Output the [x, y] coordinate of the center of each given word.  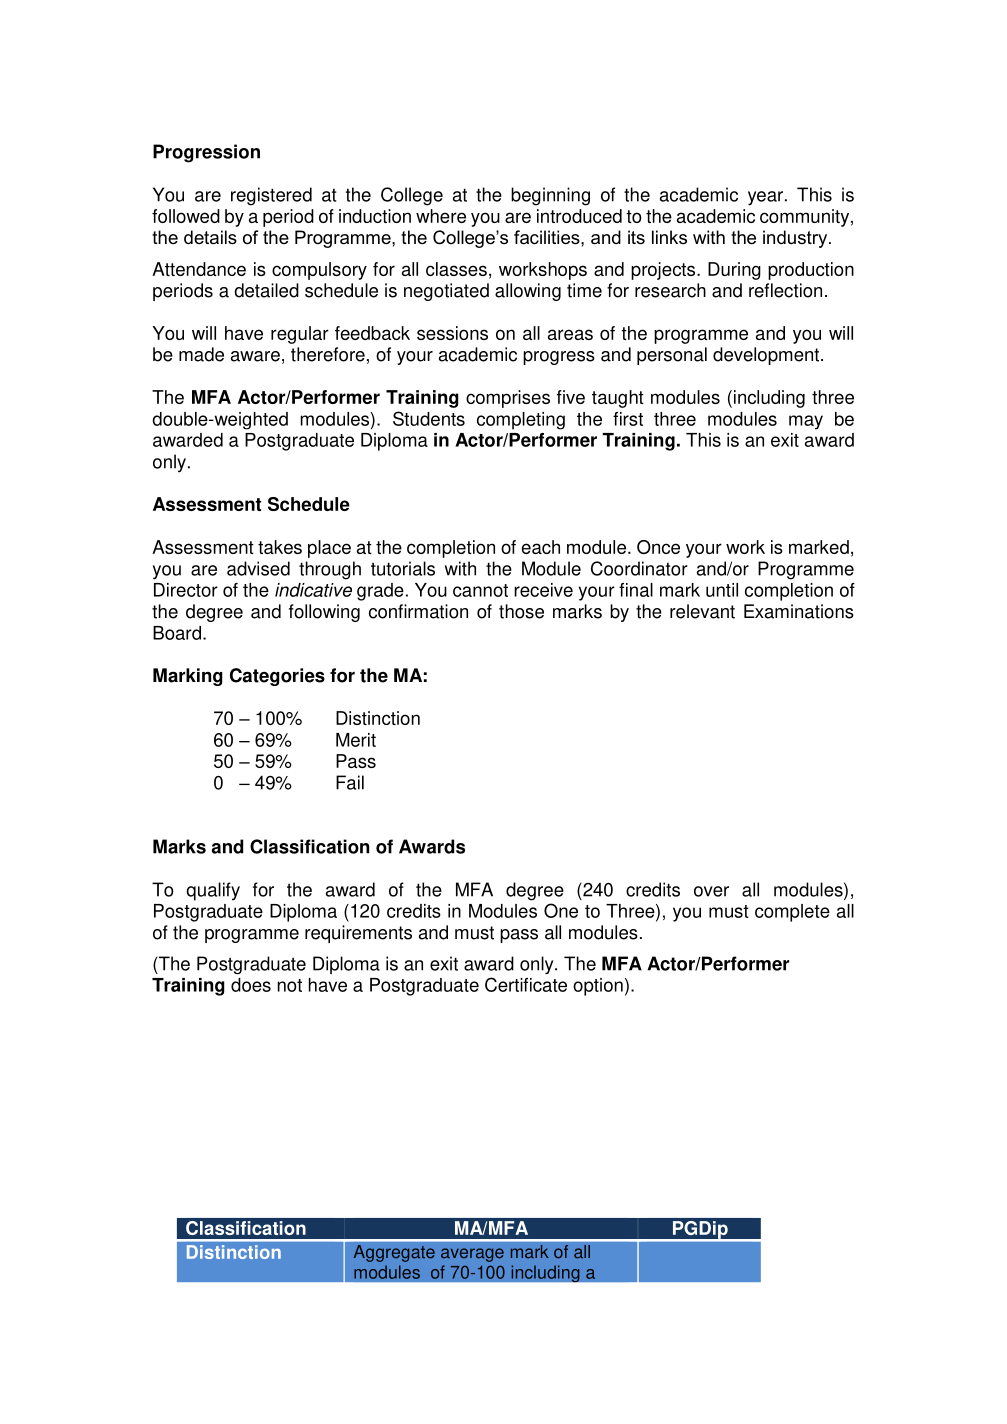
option [598, 987]
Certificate [526, 984]
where [441, 216]
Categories [277, 677]
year [765, 198]
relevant [702, 611]
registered [271, 196]
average [472, 1255]
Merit [356, 740]
